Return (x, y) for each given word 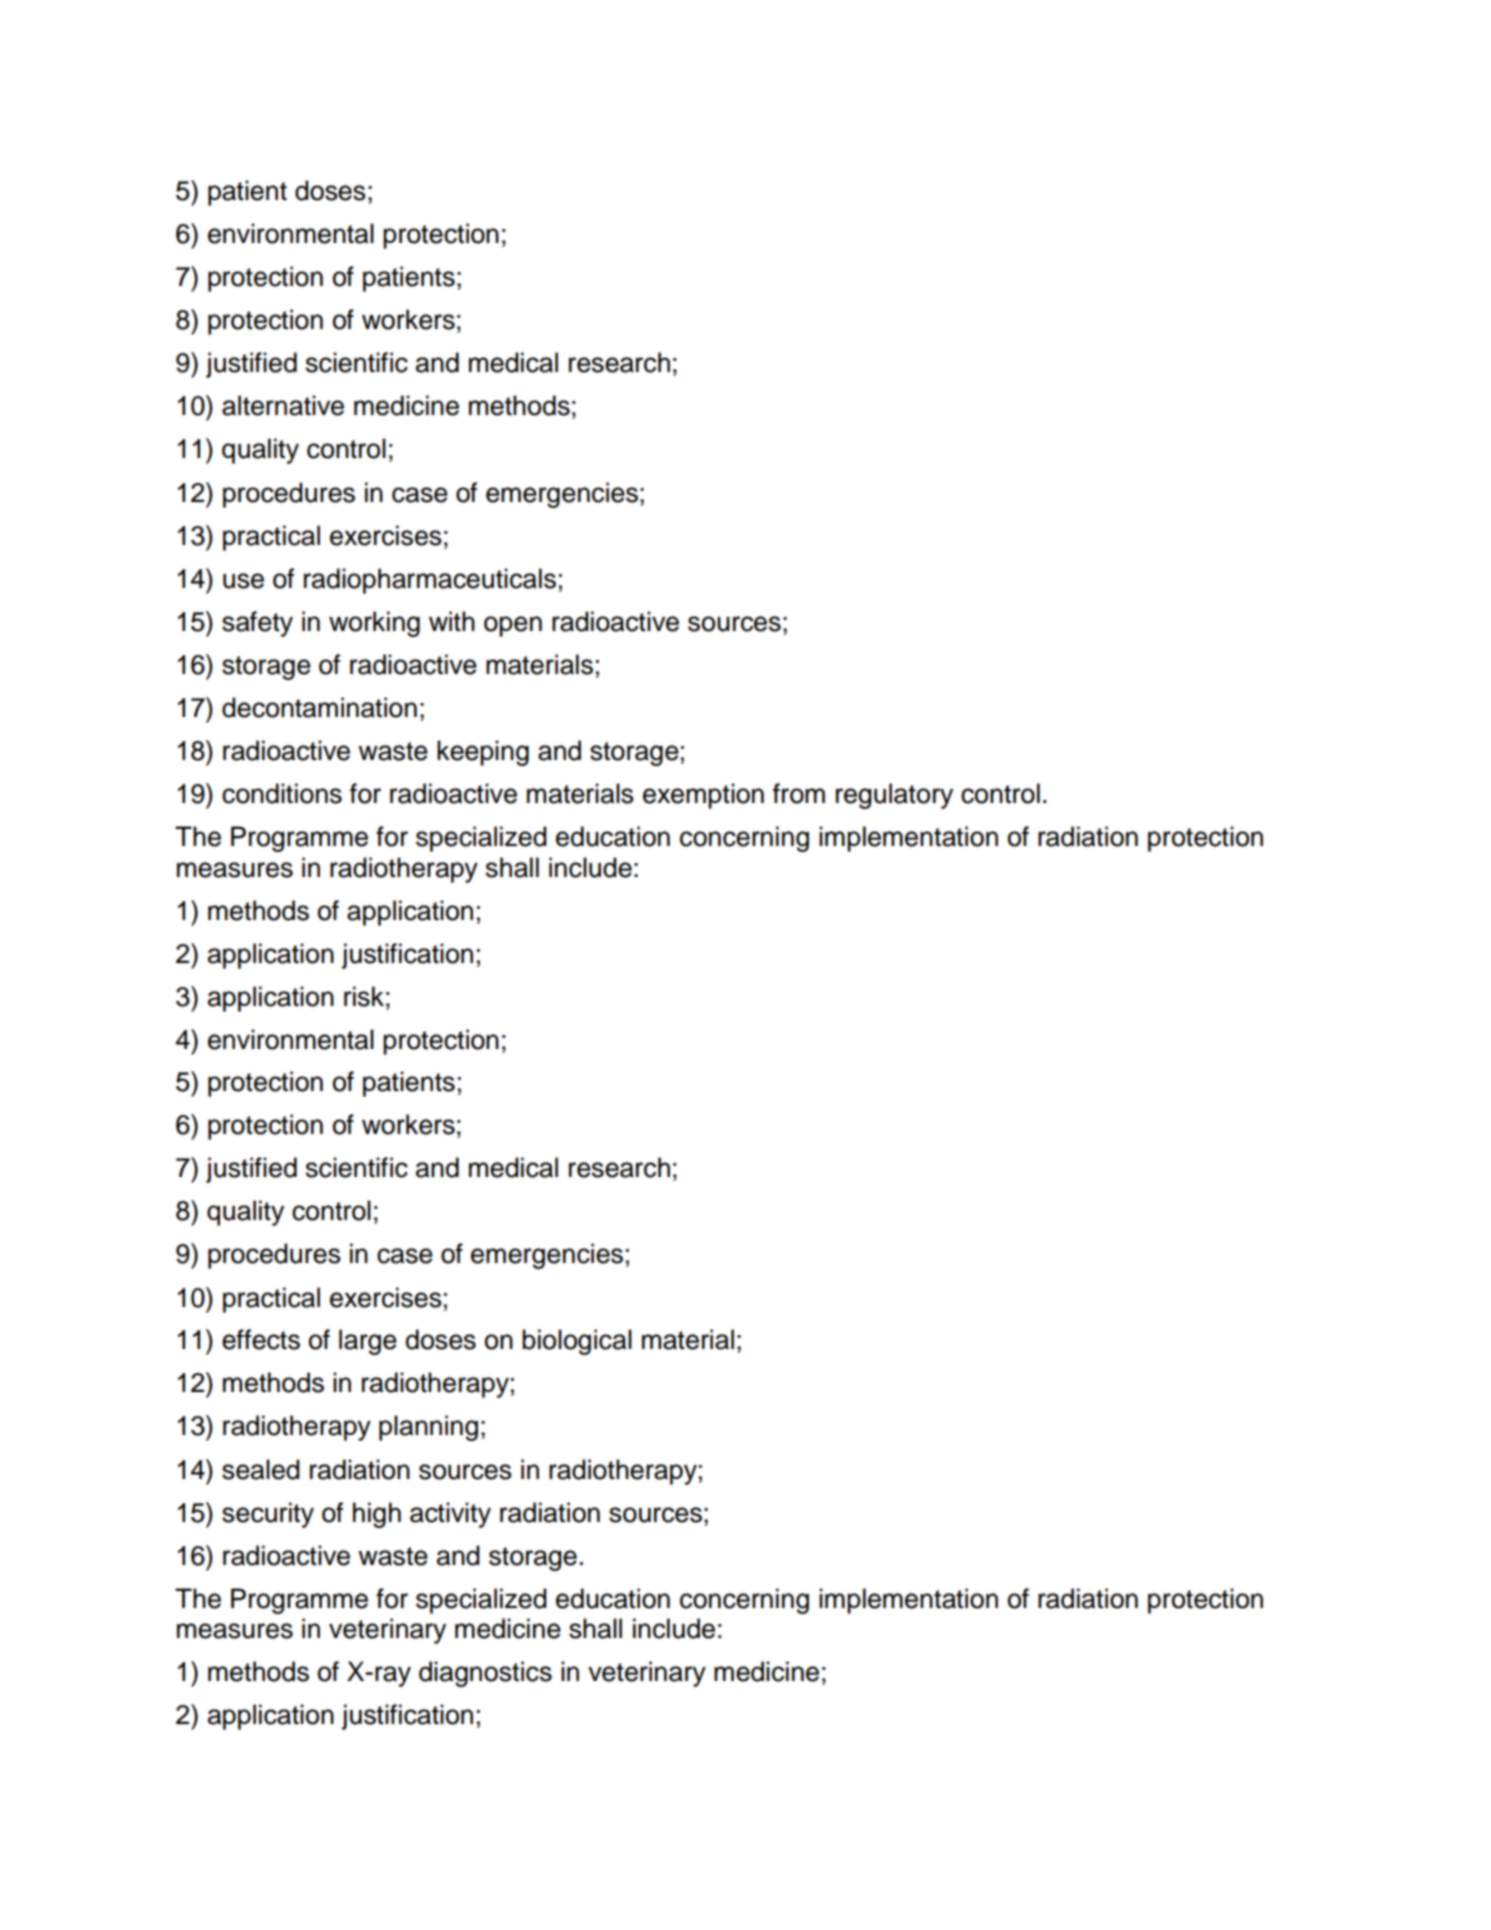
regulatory (894, 796)
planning (428, 1428)
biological (577, 1342)
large (368, 1342)
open (513, 626)
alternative (283, 405)
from (799, 793)
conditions (282, 793)
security (268, 1515)
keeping (483, 753)
